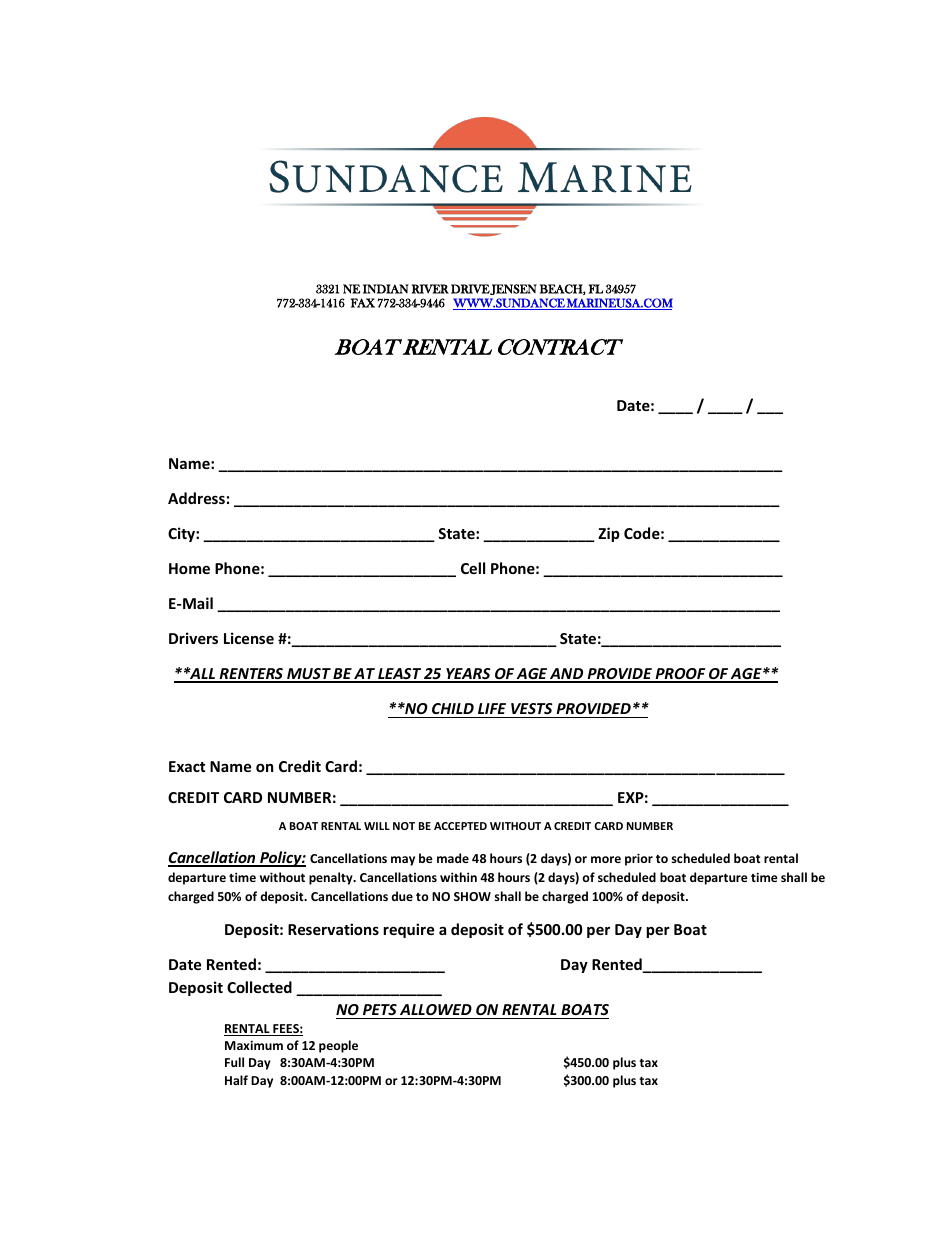 The image size is (952, 1233). What do you see at coordinates (386, 289) in the image?
I see `INDIAN` at bounding box center [386, 289].
